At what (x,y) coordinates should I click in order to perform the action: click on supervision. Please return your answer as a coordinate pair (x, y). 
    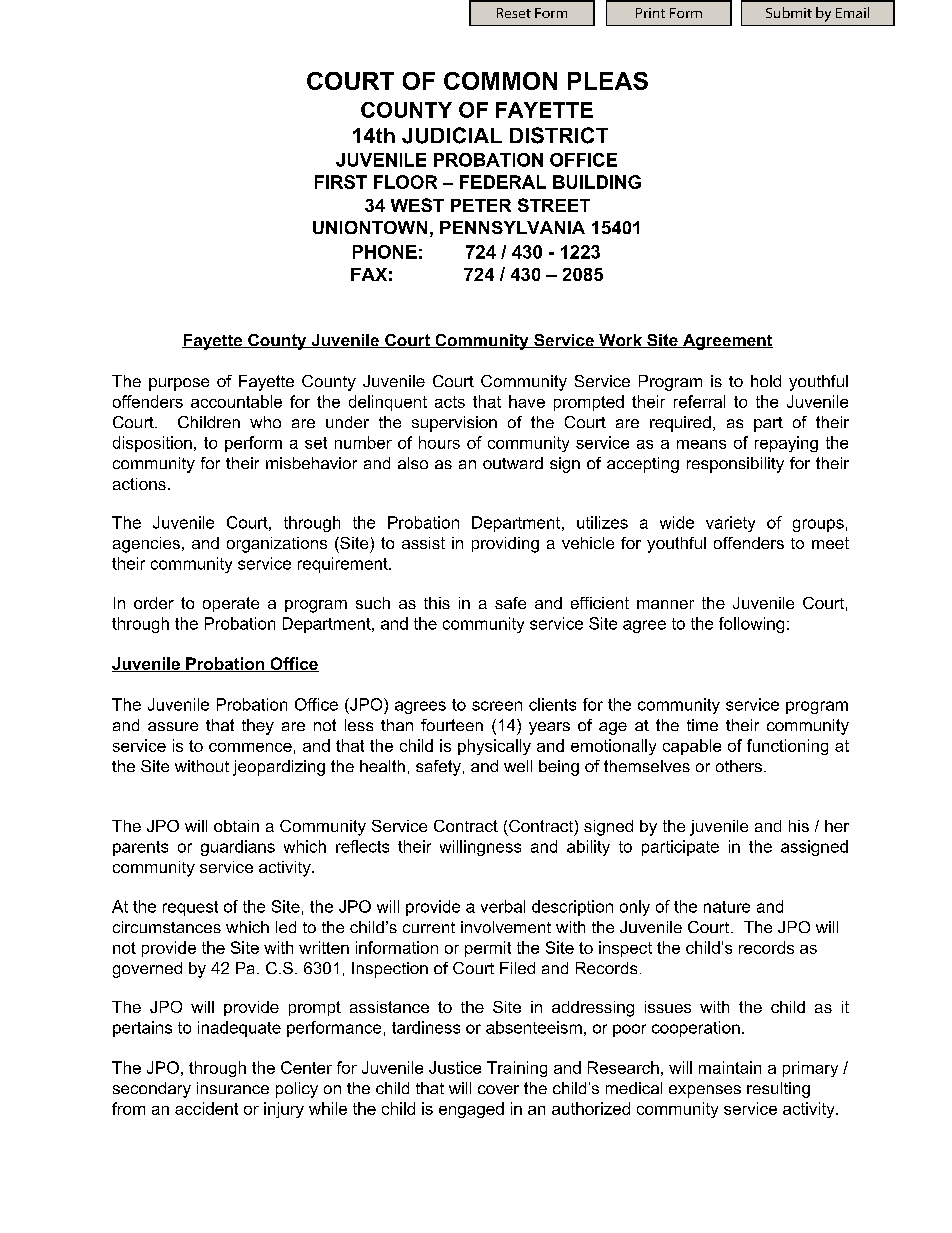
    Looking at the image, I should click on (454, 424).
